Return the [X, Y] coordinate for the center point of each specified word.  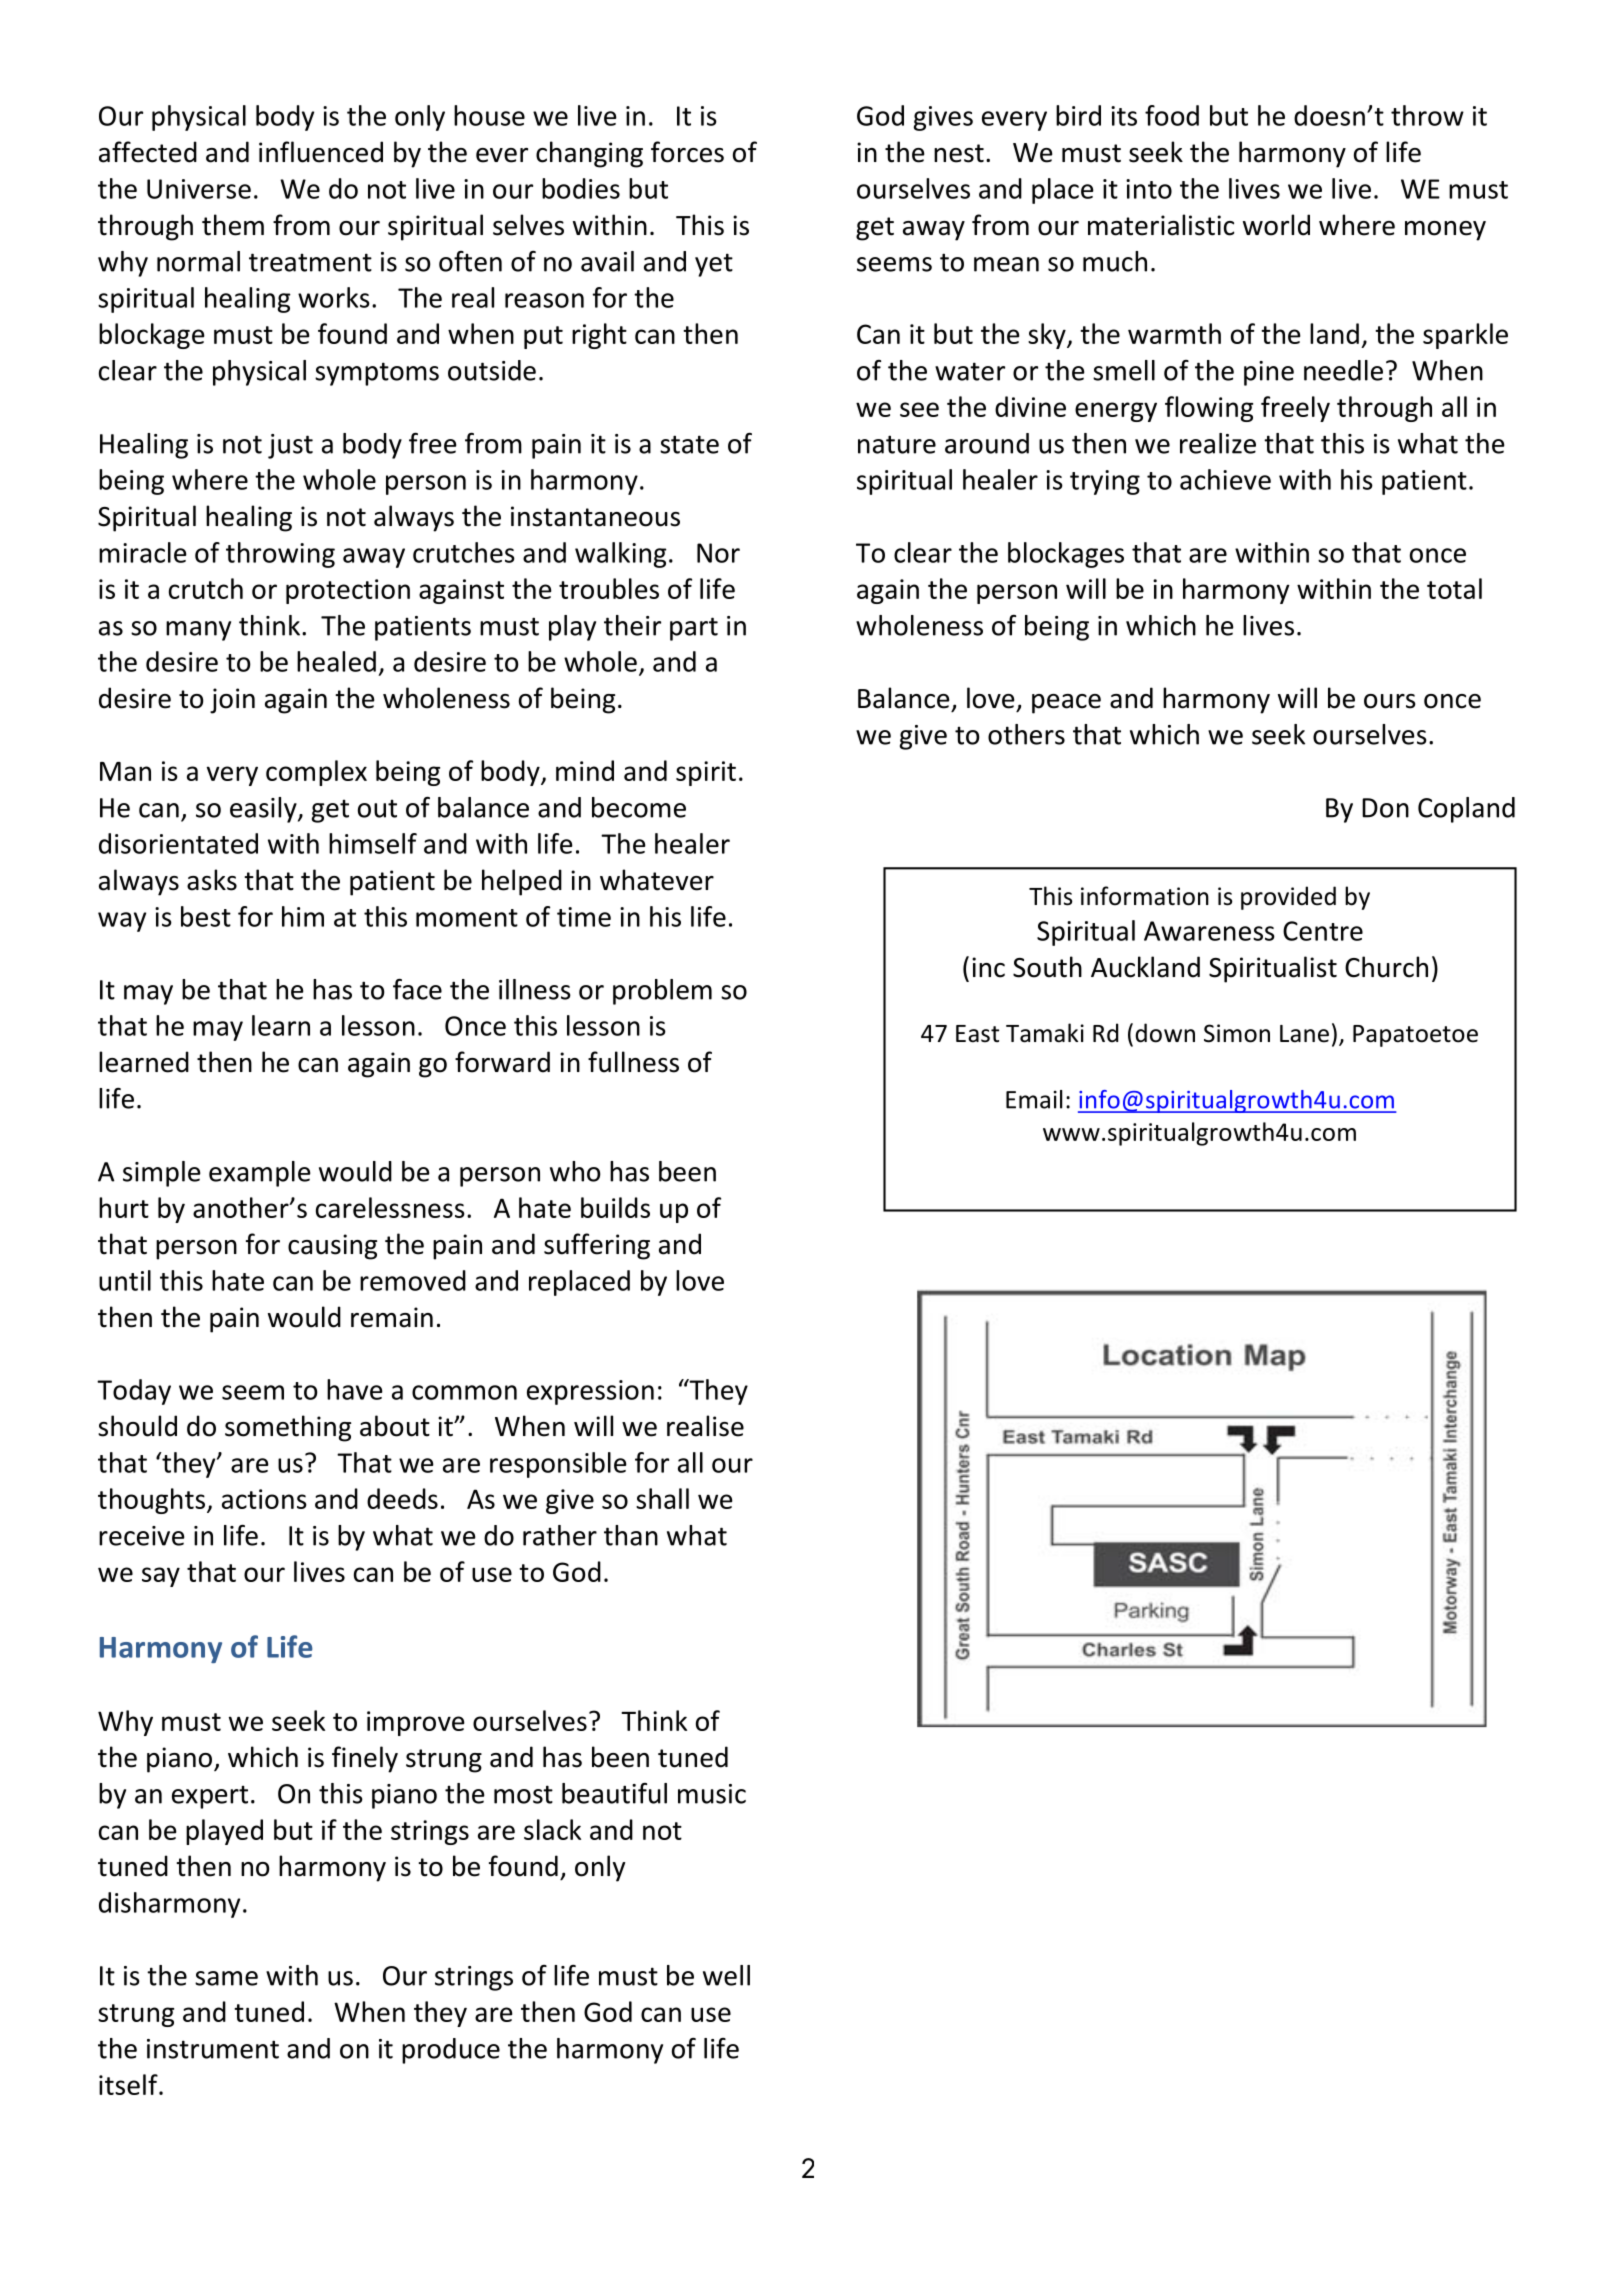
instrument [213, 2049]
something [288, 1428]
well [726, 1975]
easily [264, 810]
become [639, 807]
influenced [321, 152]
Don [1385, 808]
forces [687, 152]
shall [662, 1498]
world [1276, 225]
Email [1034, 1099]
